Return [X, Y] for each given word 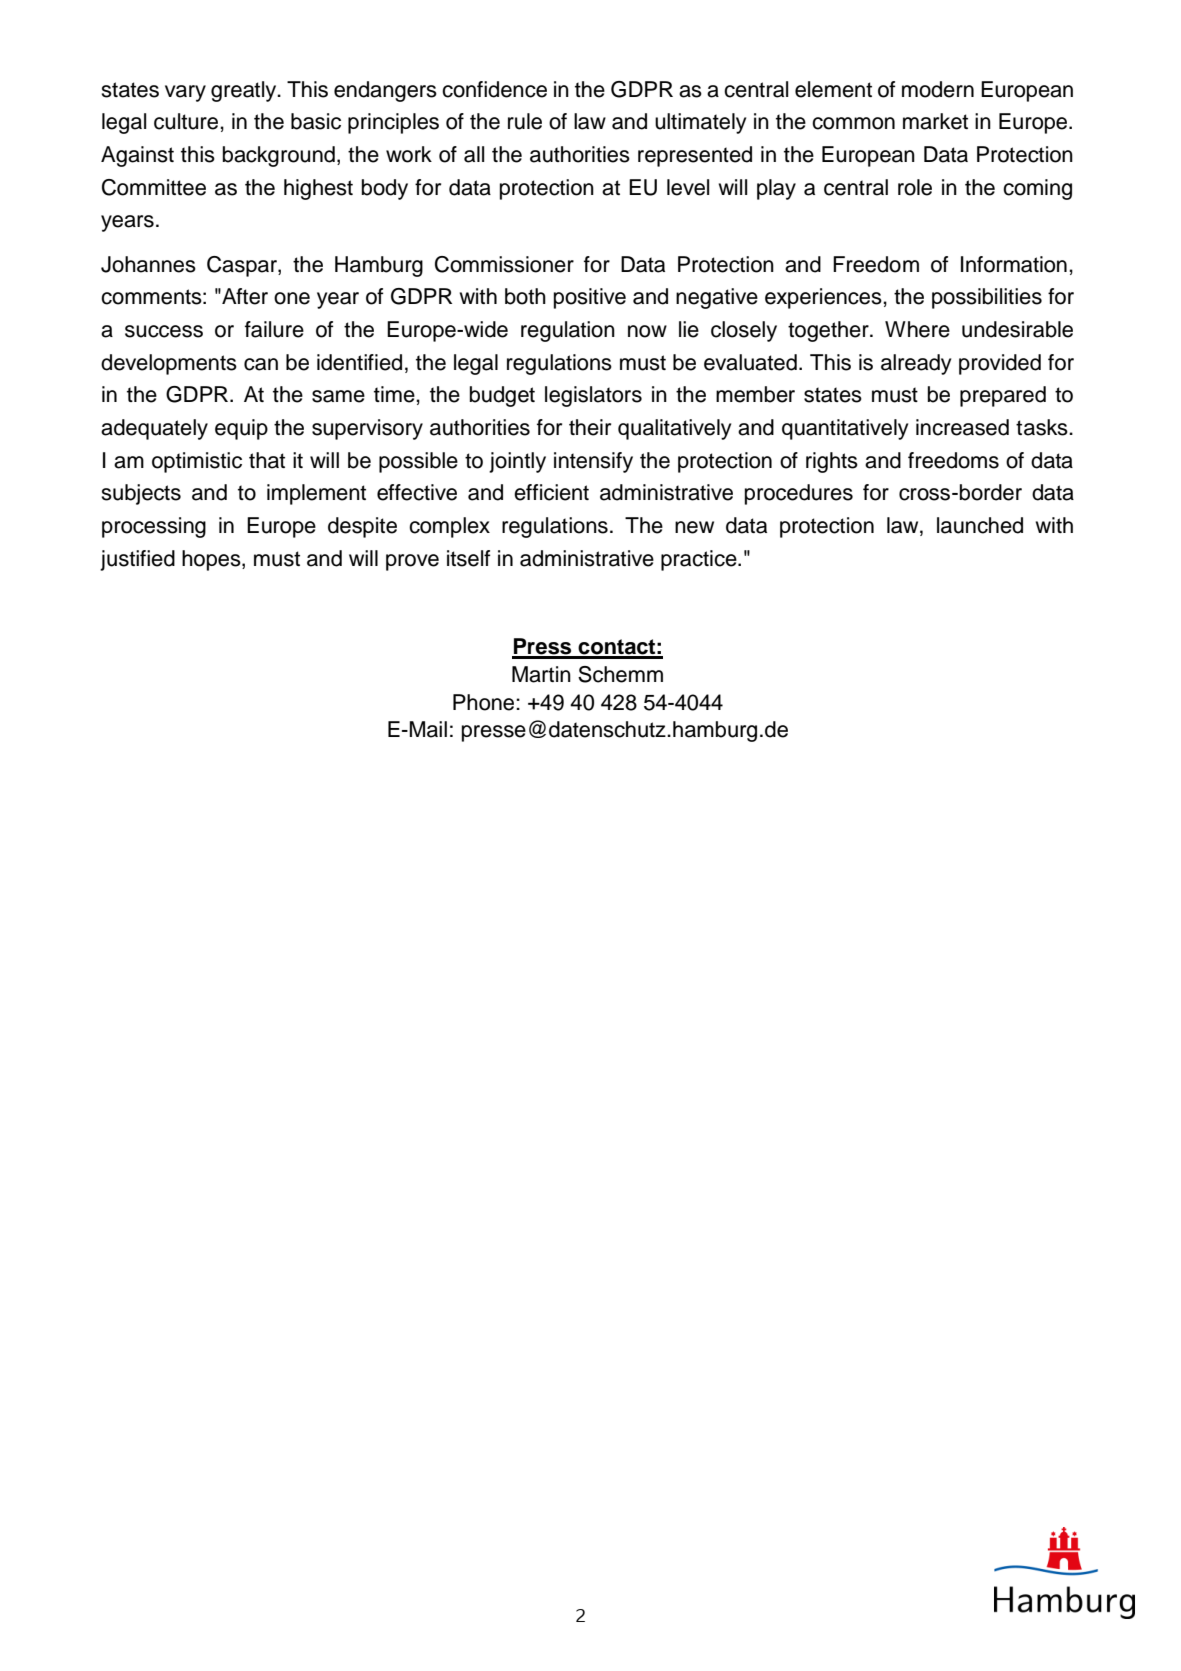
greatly [245, 91]
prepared [1003, 396]
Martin [541, 674]
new [694, 527]
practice [700, 560]
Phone [485, 702]
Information [1014, 264]
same [338, 396]
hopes [212, 560]
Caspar [243, 266]
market [935, 121]
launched [980, 525]
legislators [593, 396]
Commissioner [504, 264]
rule [525, 121]
